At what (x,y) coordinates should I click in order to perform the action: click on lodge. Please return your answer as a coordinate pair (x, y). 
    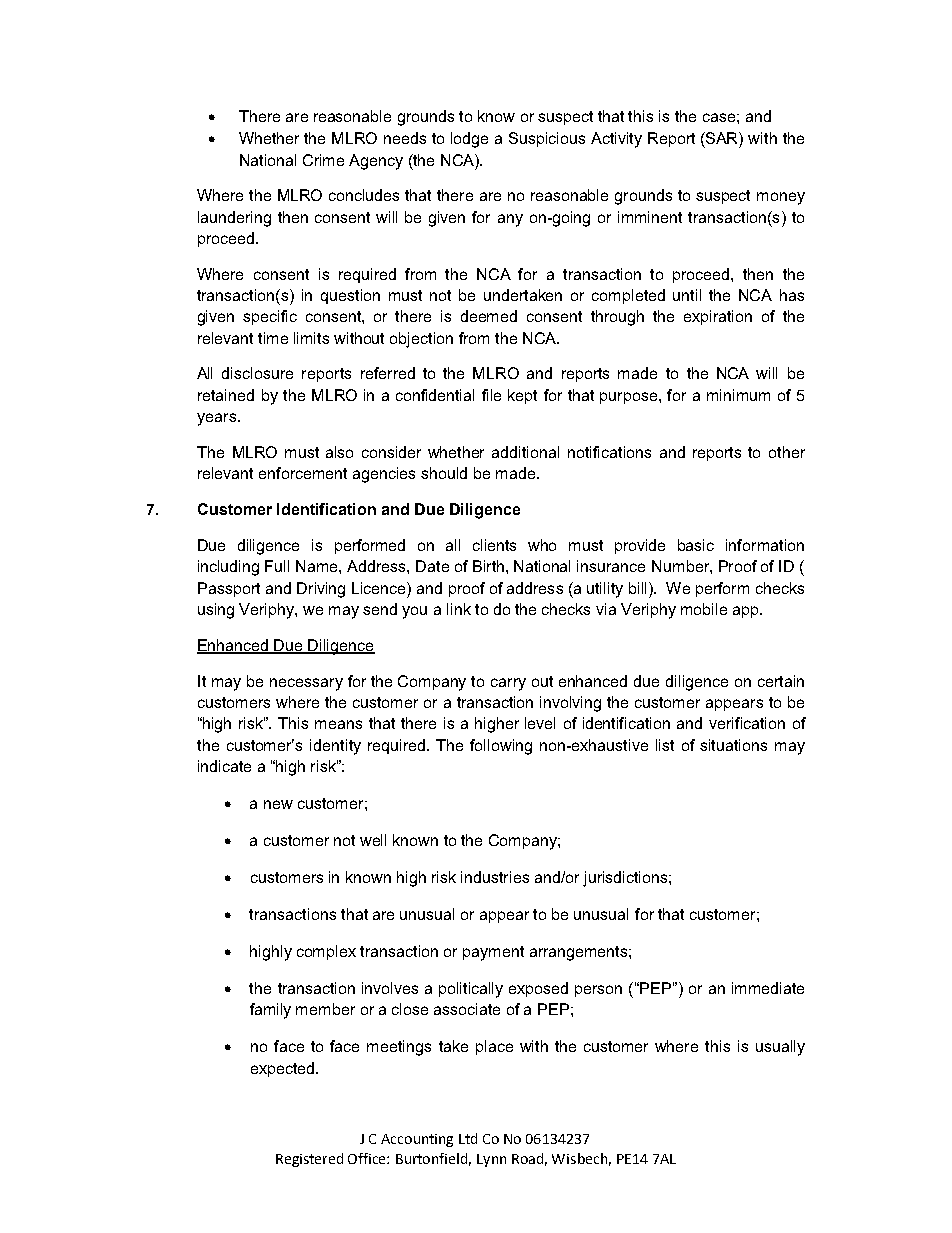
    Looking at the image, I should click on (469, 140).
